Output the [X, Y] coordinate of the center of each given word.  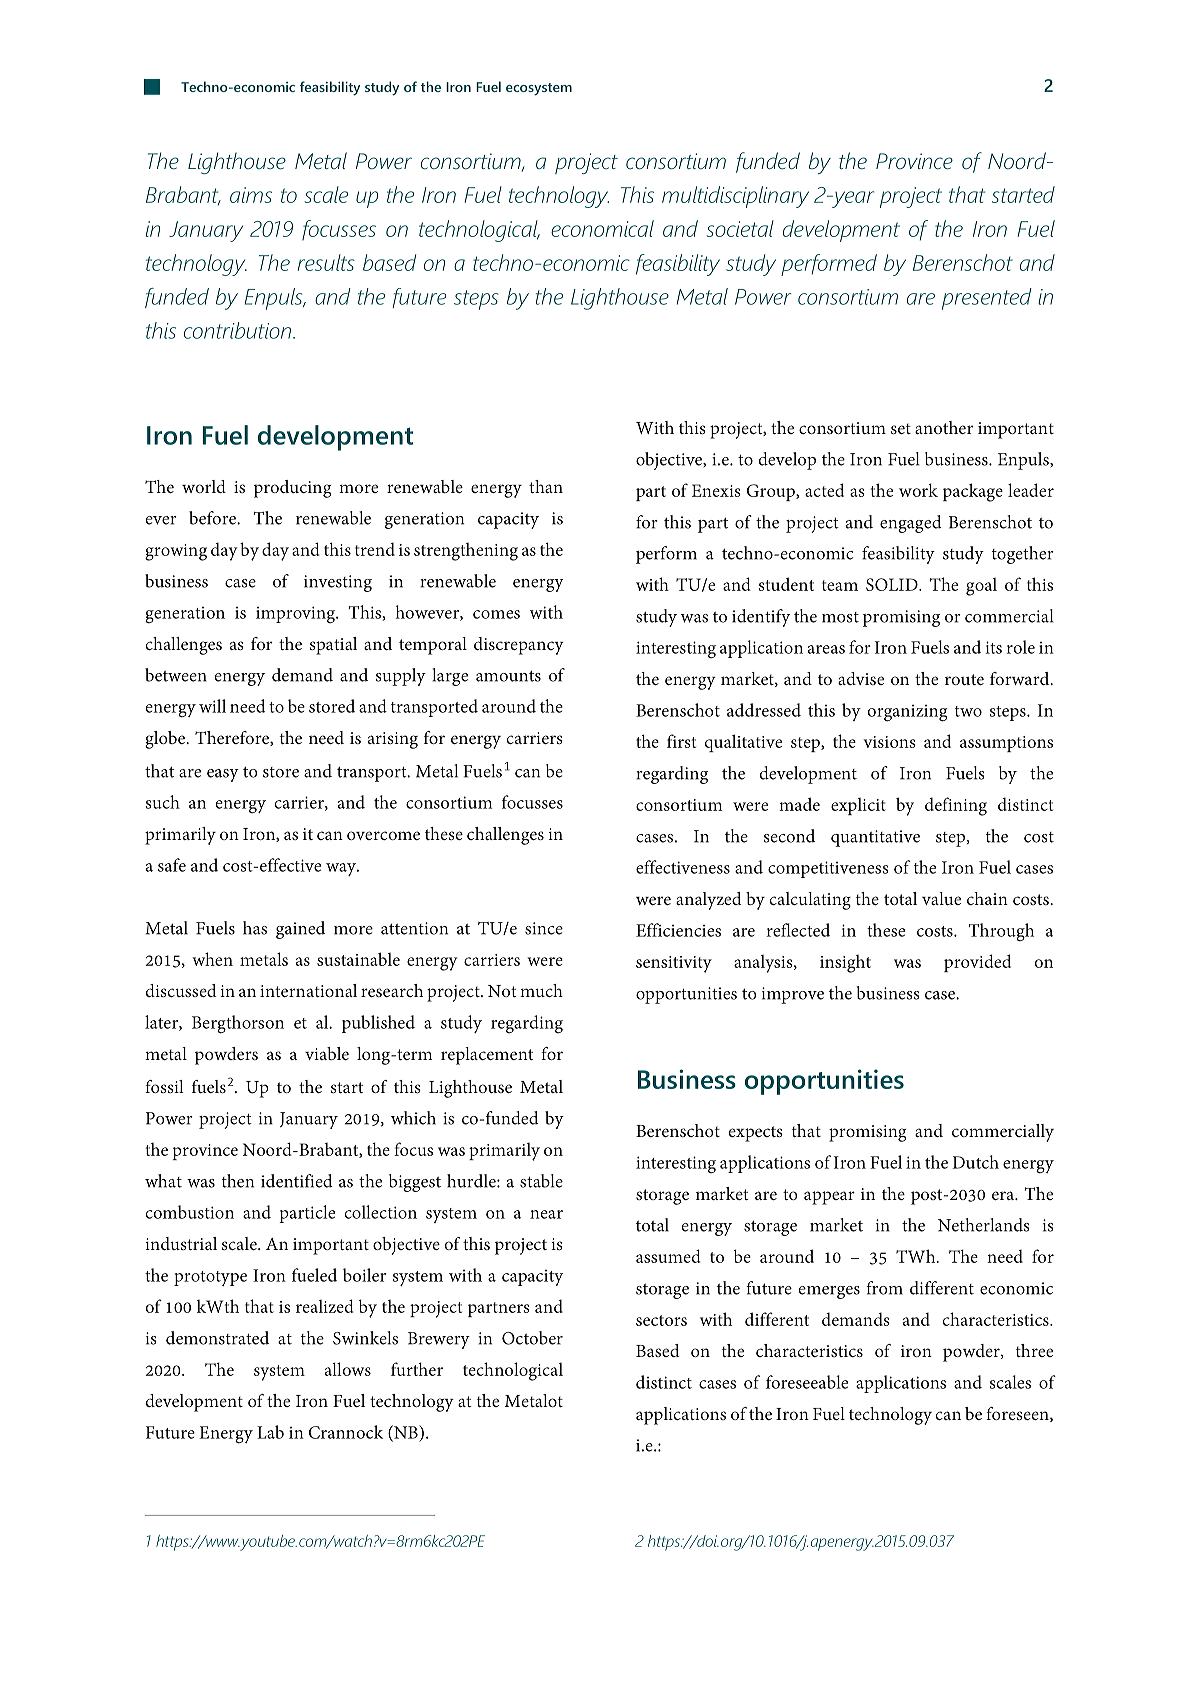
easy [223, 775]
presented [987, 299]
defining [956, 806]
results [326, 262]
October [532, 1338]
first [681, 741]
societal [740, 228]
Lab [270, 1432]
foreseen [1018, 1414]
